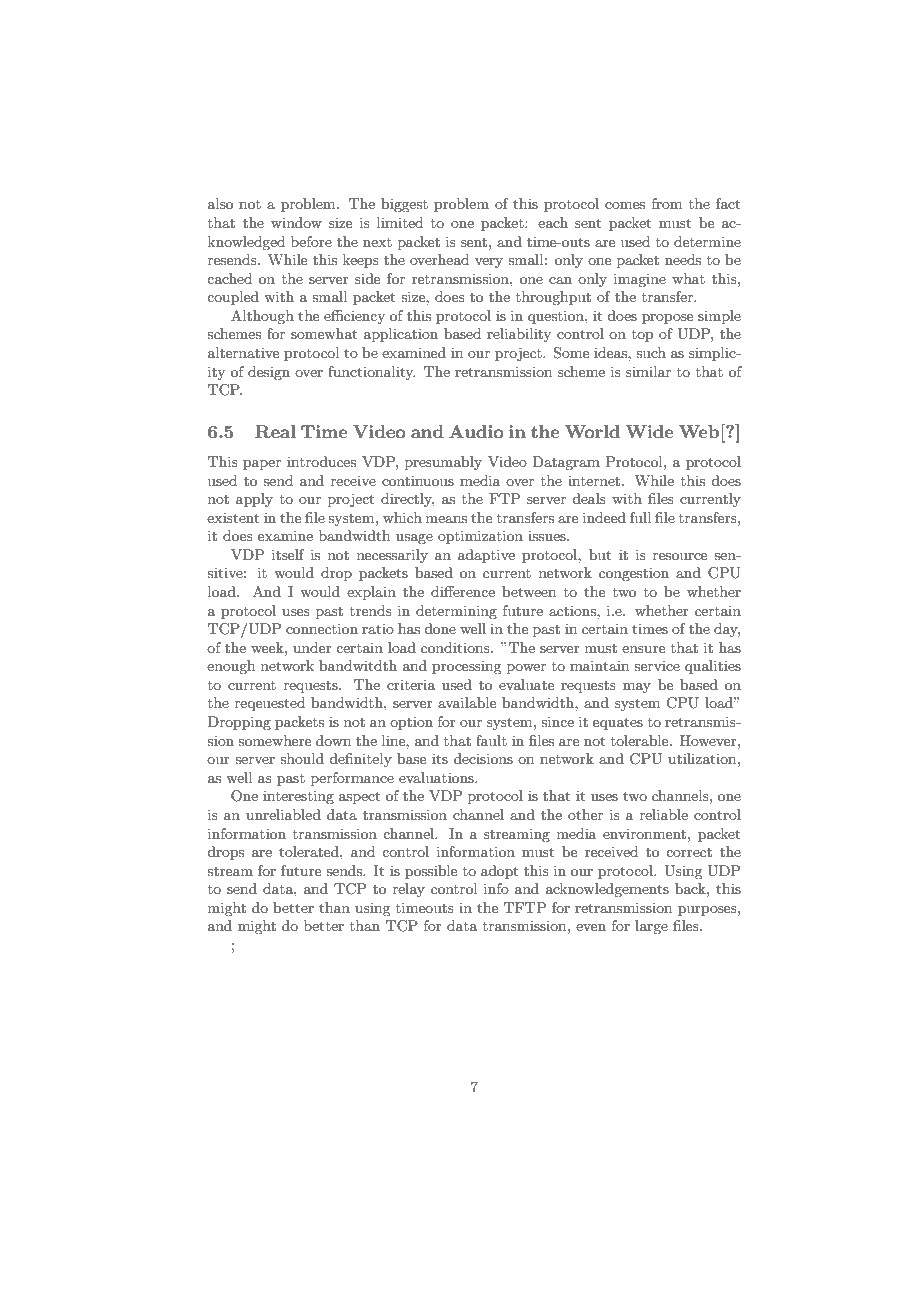  I want to click on service, so click(657, 665).
